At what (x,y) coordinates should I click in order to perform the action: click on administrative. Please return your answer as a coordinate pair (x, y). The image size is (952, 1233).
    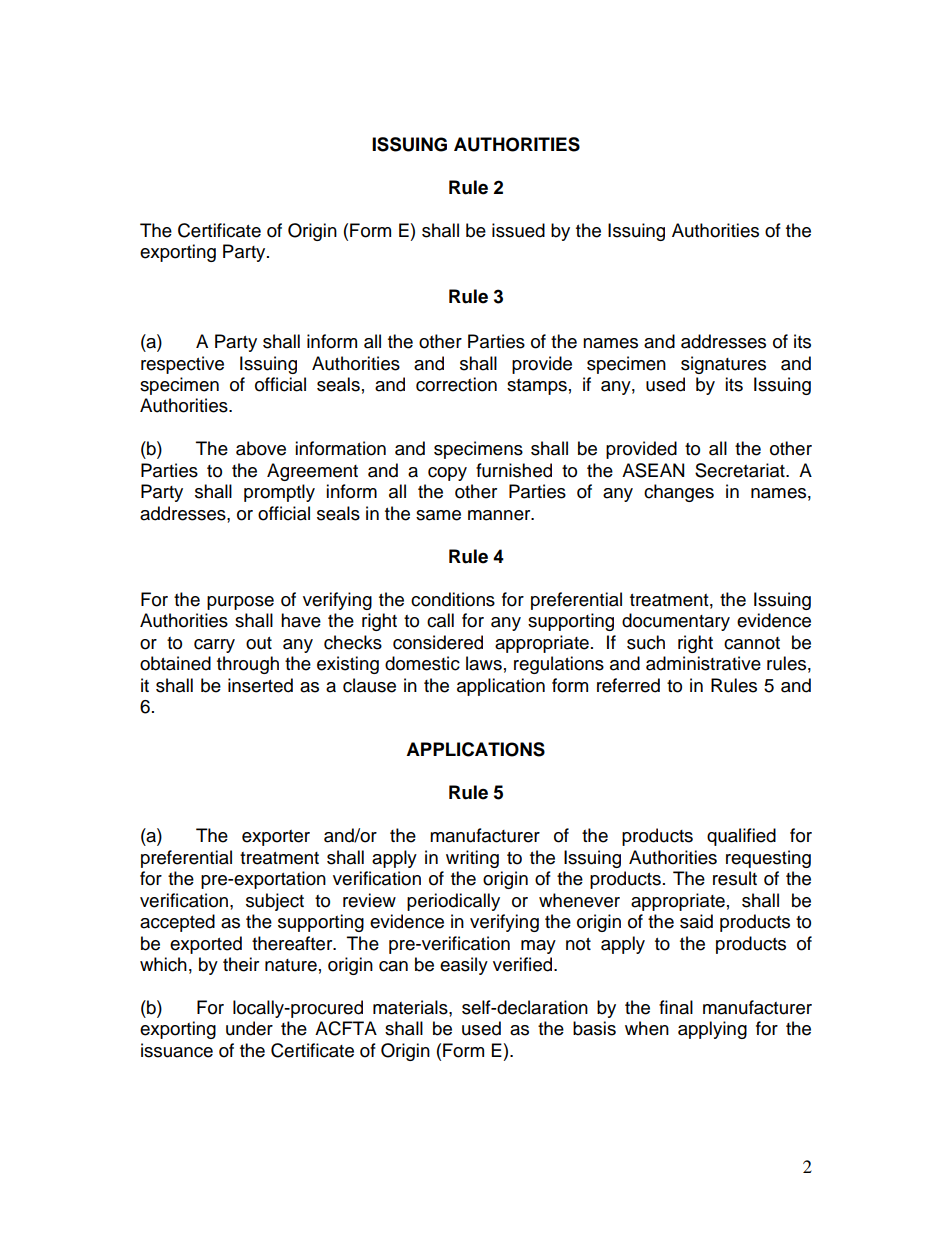
    Looking at the image, I should click on (703, 663).
